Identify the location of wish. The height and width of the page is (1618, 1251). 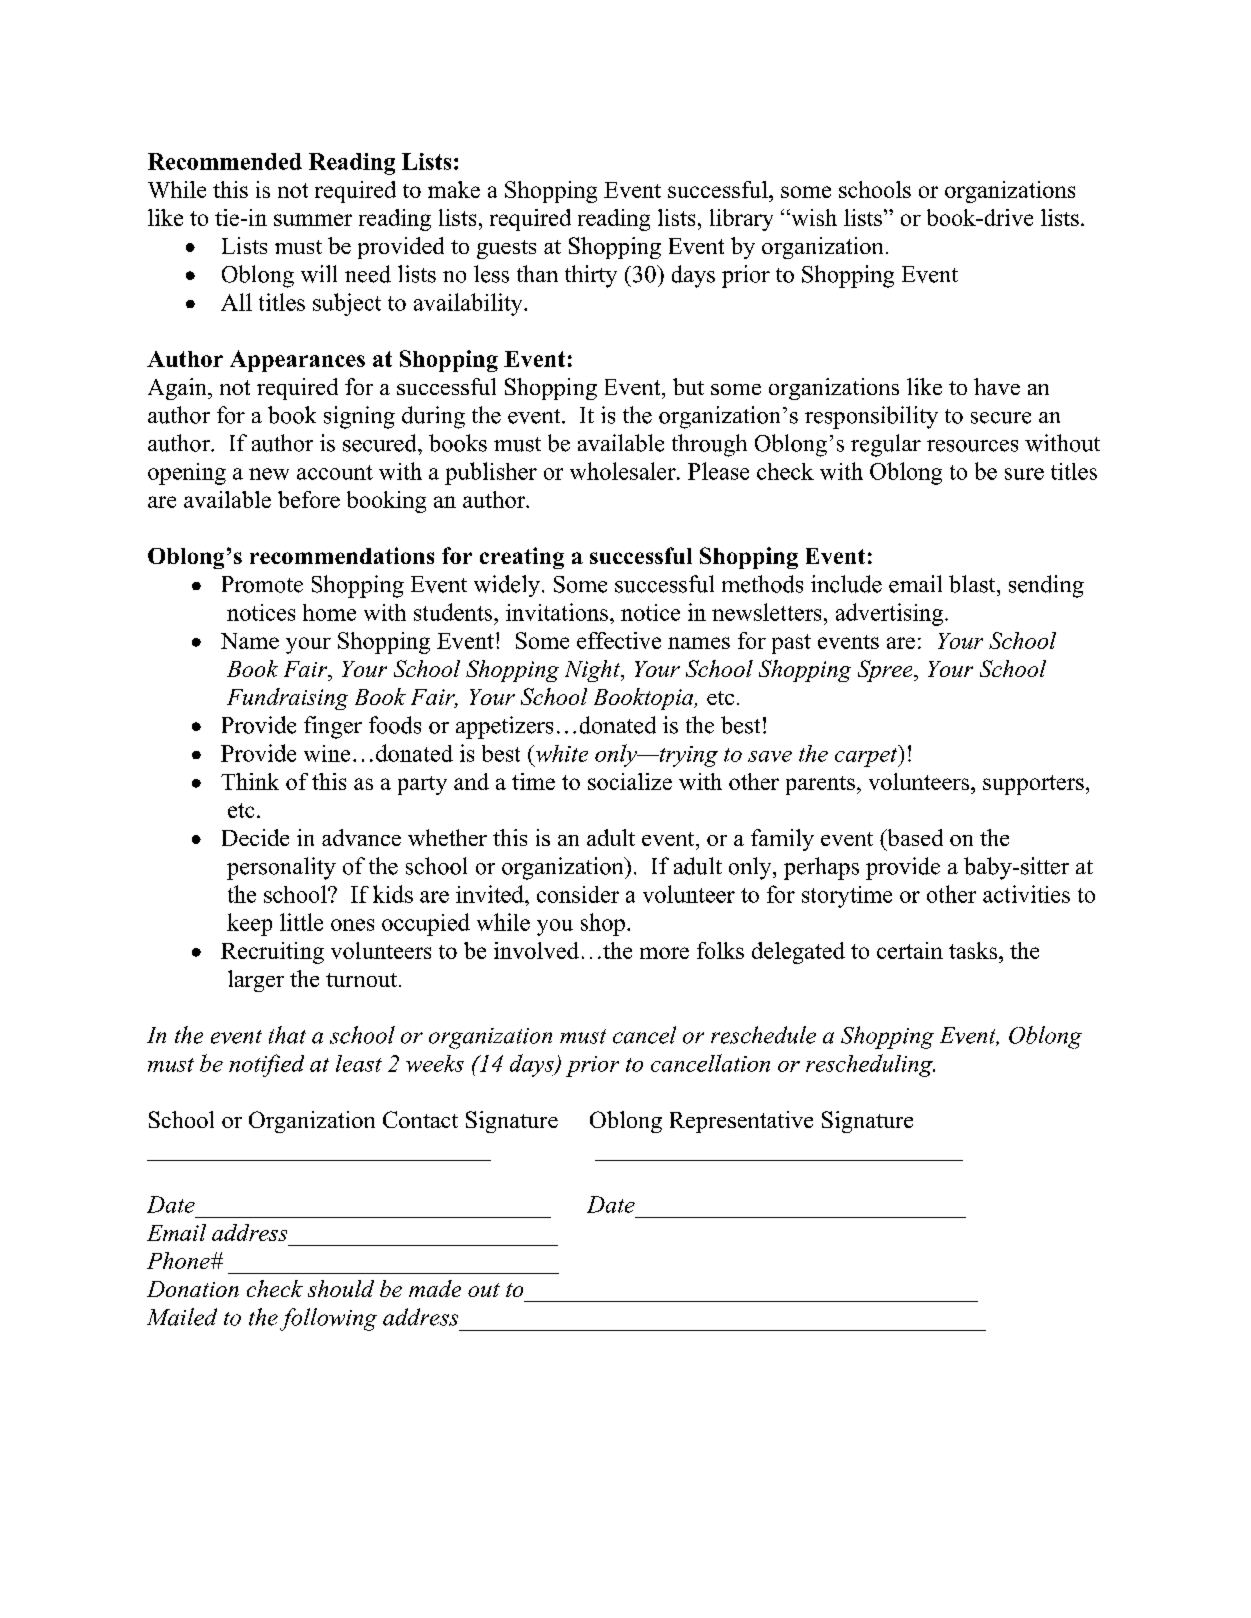
(813, 217).
